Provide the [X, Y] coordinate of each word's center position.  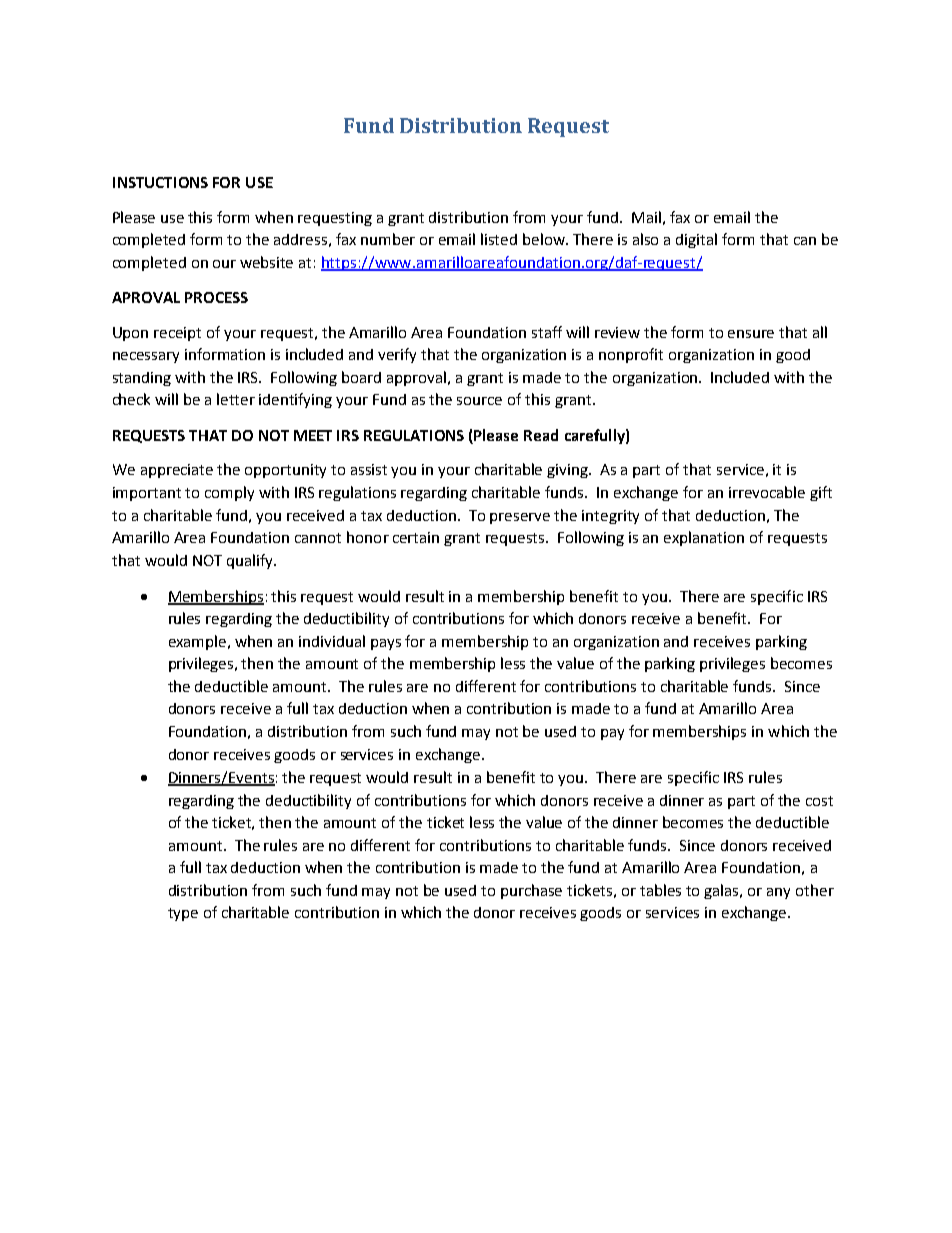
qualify [251, 561]
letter [236, 399]
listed [499, 239]
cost [819, 801]
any [778, 893]
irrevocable [767, 492]
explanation [704, 538]
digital [696, 240]
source [479, 401]
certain [416, 537]
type [183, 914]
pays [386, 644]
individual [332, 641]
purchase [531, 891]
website [266, 262]
